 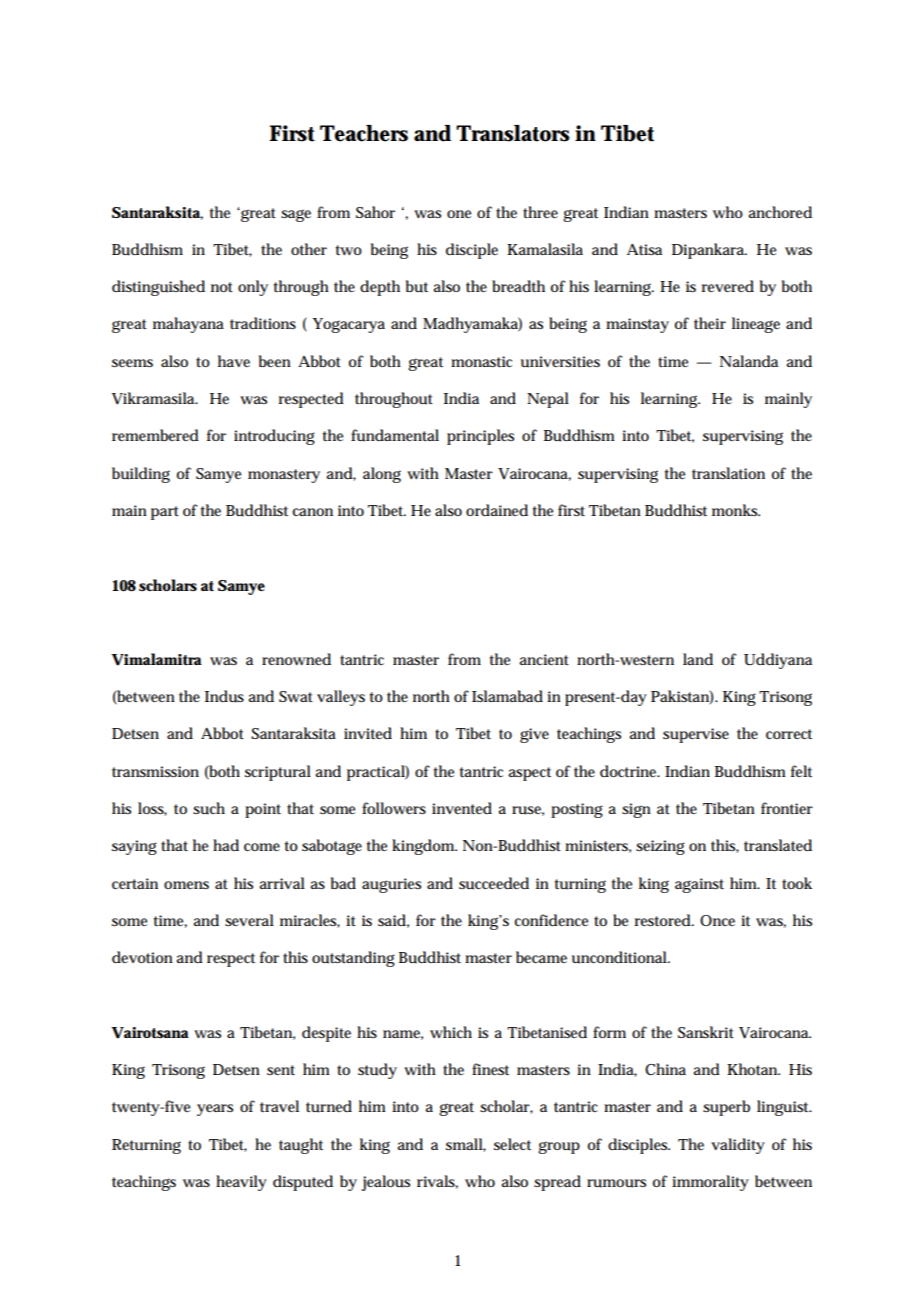 I want to click on ordained, so click(x=497, y=510).
